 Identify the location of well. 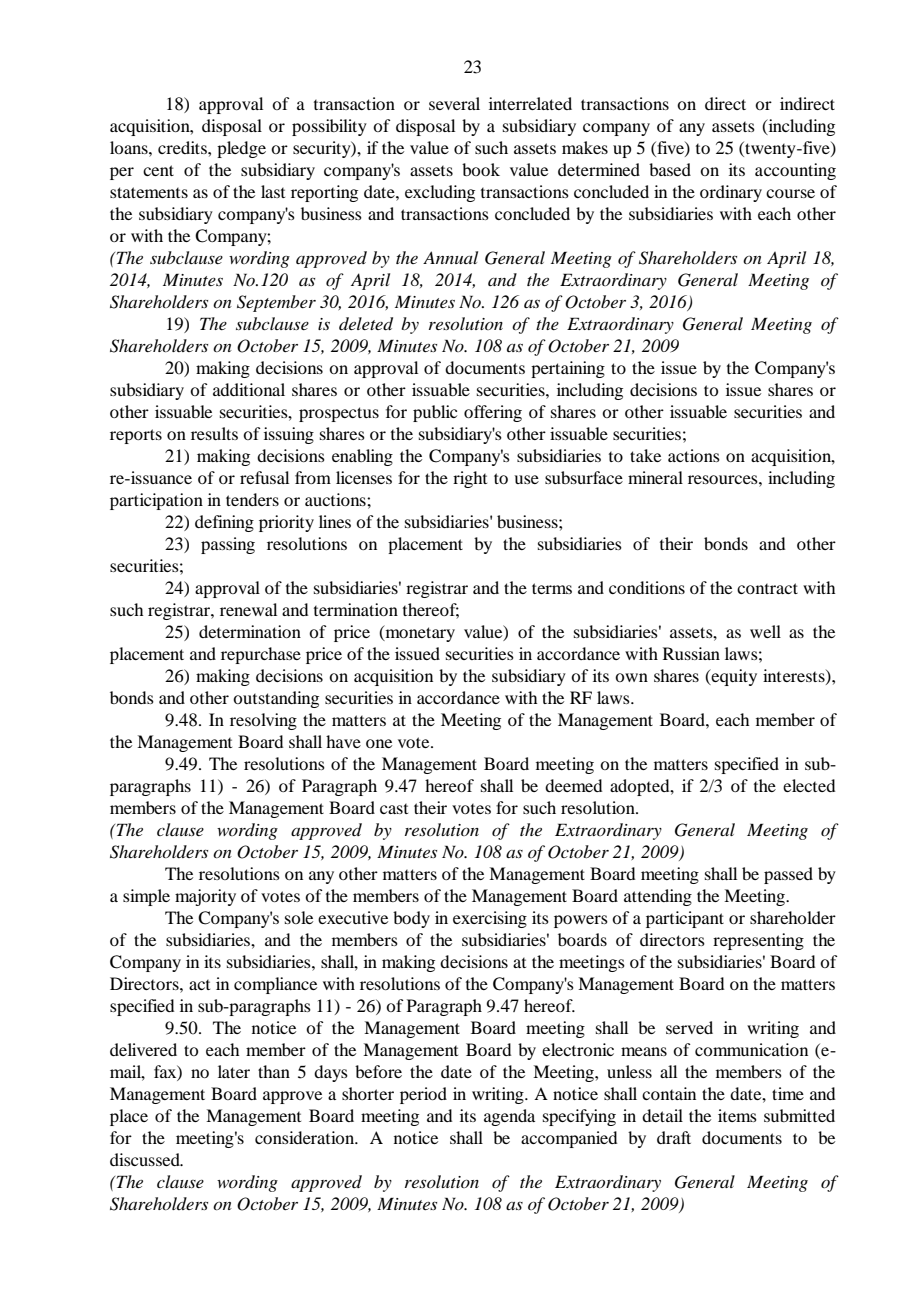
(765, 631).
